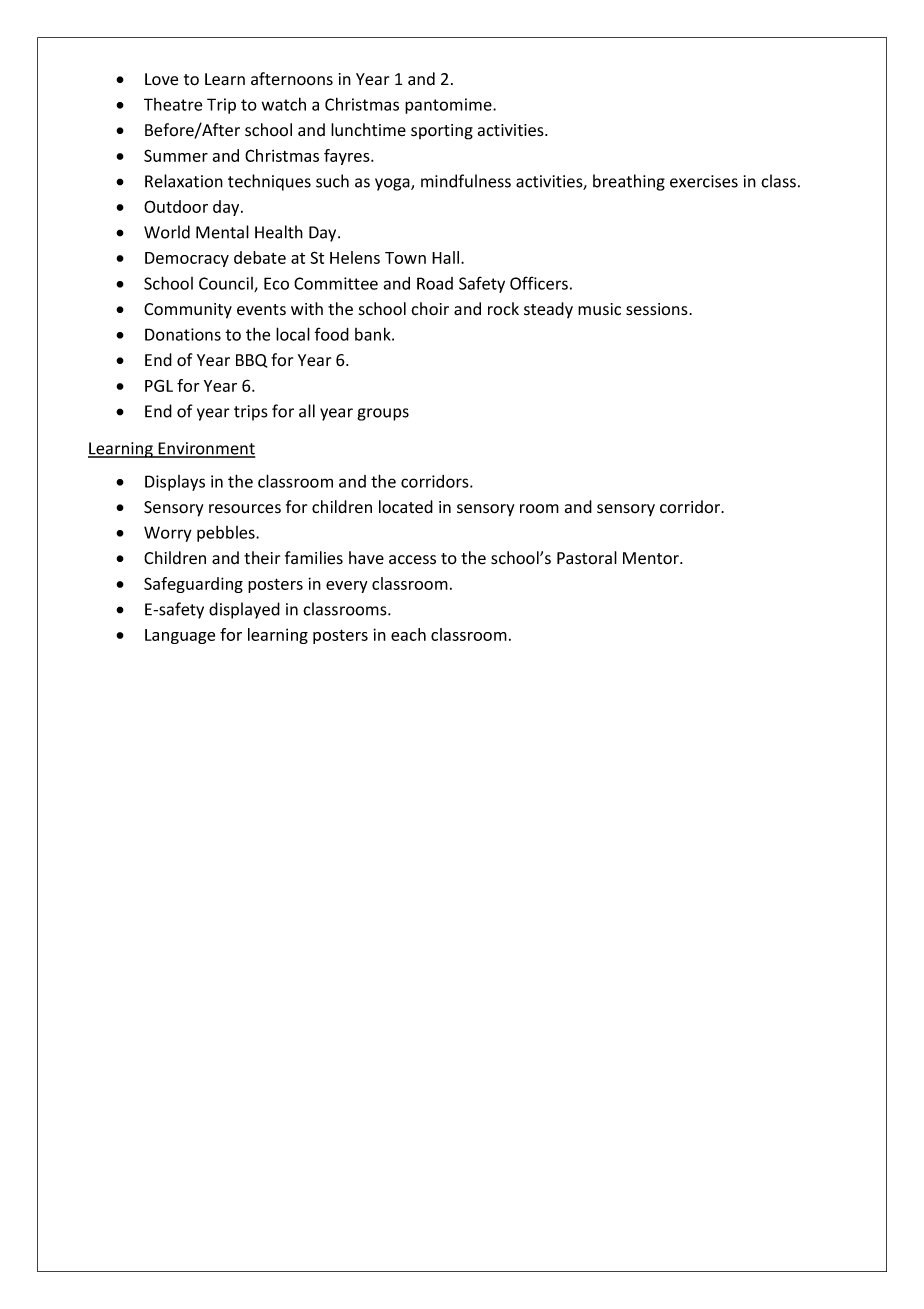 The height and width of the screenshot is (1309, 924). Describe the element at coordinates (430, 309) in the screenshot. I see `choir` at that location.
